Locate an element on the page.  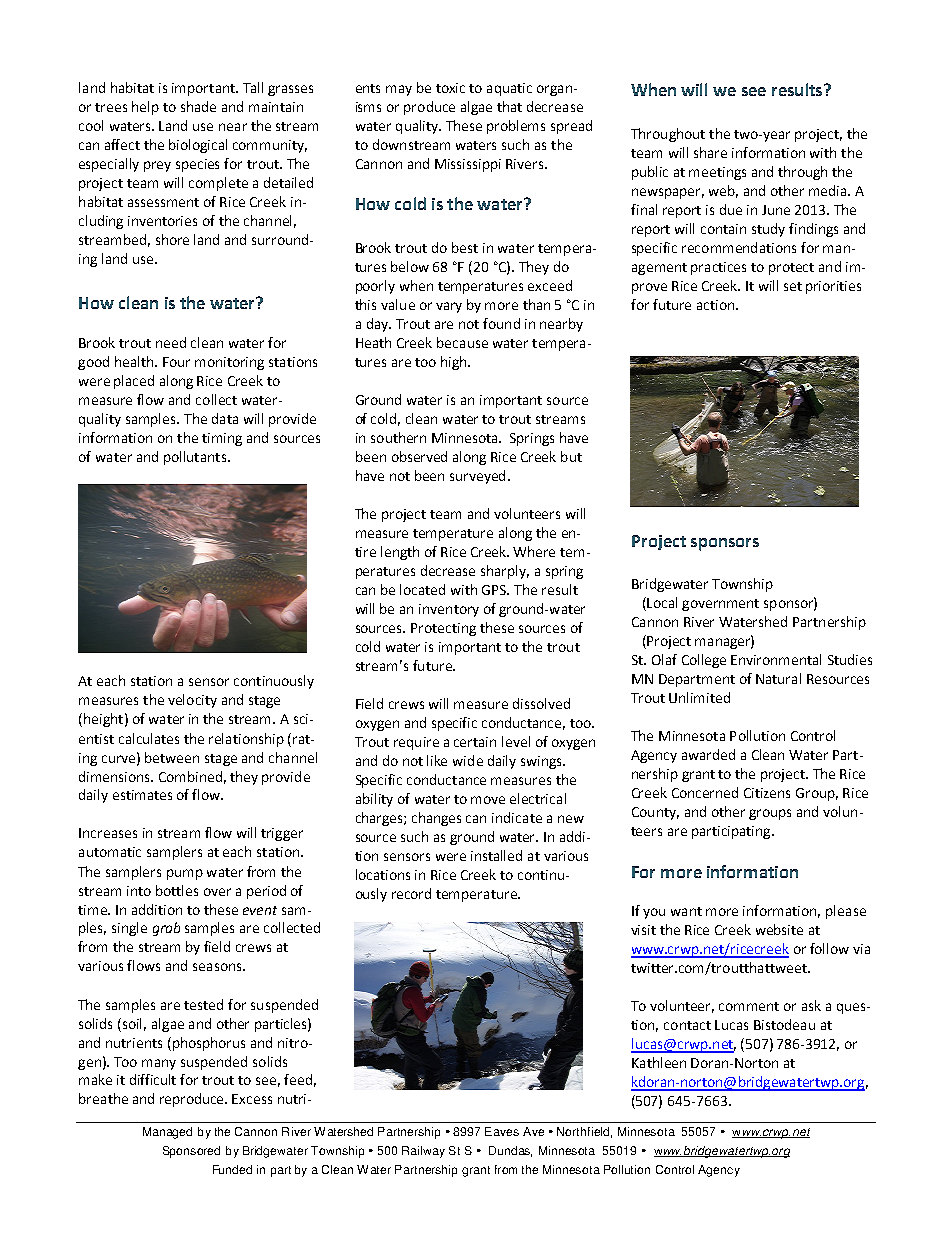
inventory is located at coordinates (449, 610).
